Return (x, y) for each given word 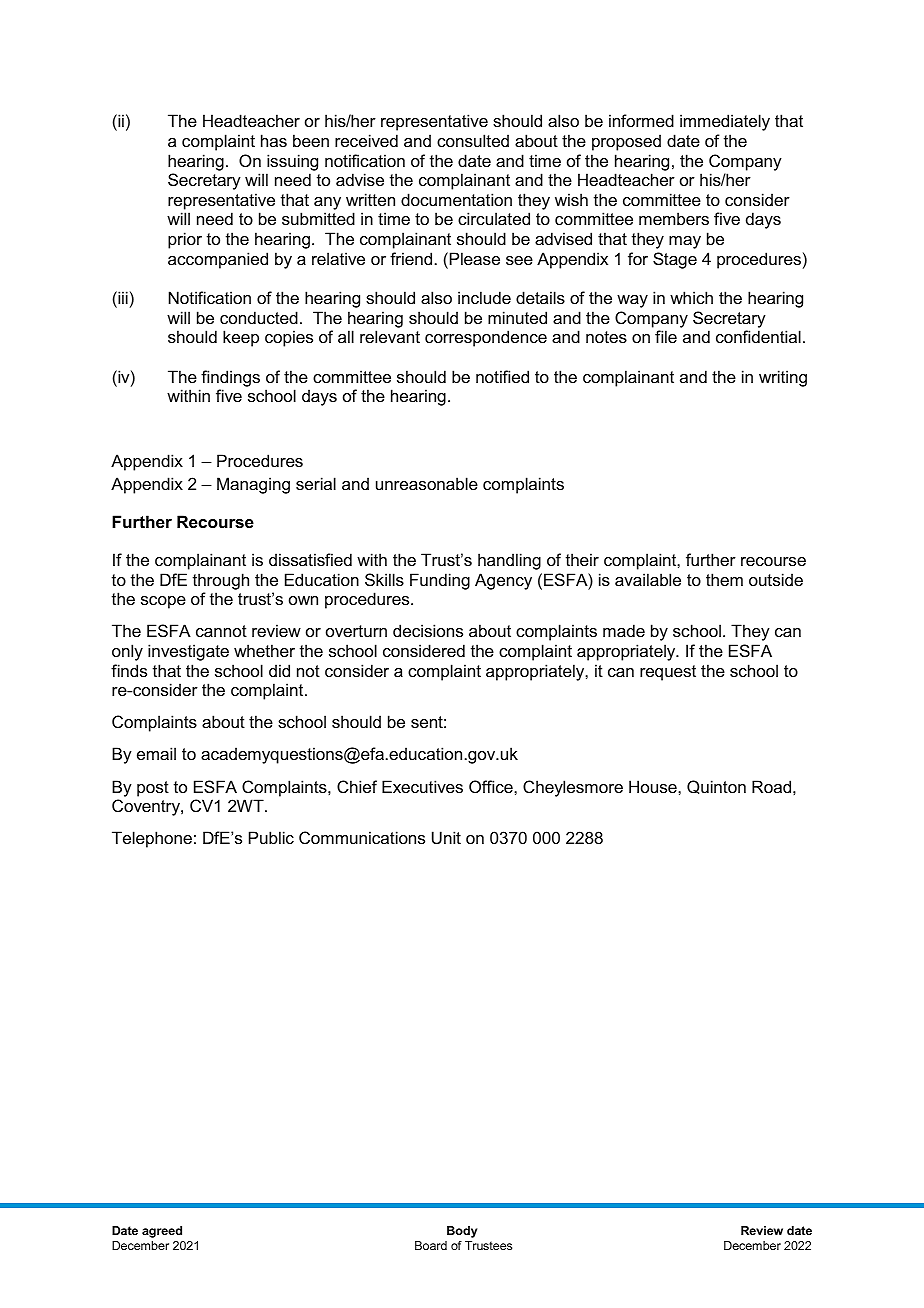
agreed (162, 1232)
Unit (446, 837)
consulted (473, 140)
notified (502, 376)
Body (462, 1232)
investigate (188, 652)
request (668, 673)
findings (230, 378)
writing (783, 378)
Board (431, 1245)
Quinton (716, 787)
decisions (428, 630)
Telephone (152, 839)
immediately (725, 122)
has (274, 140)
